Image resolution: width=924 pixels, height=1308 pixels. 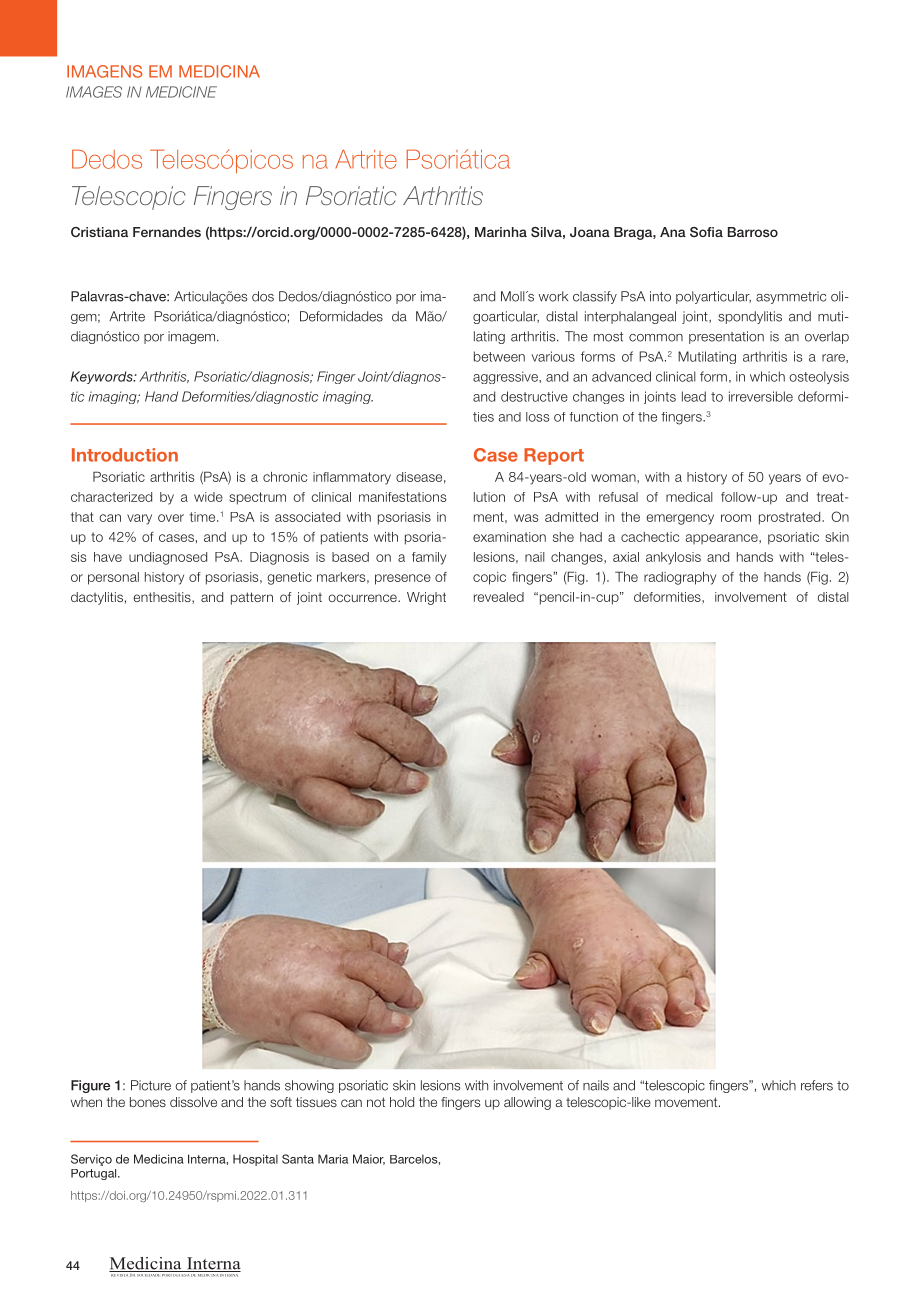 What do you see at coordinates (181, 92) in the document?
I see `MEDICINE` at bounding box center [181, 92].
